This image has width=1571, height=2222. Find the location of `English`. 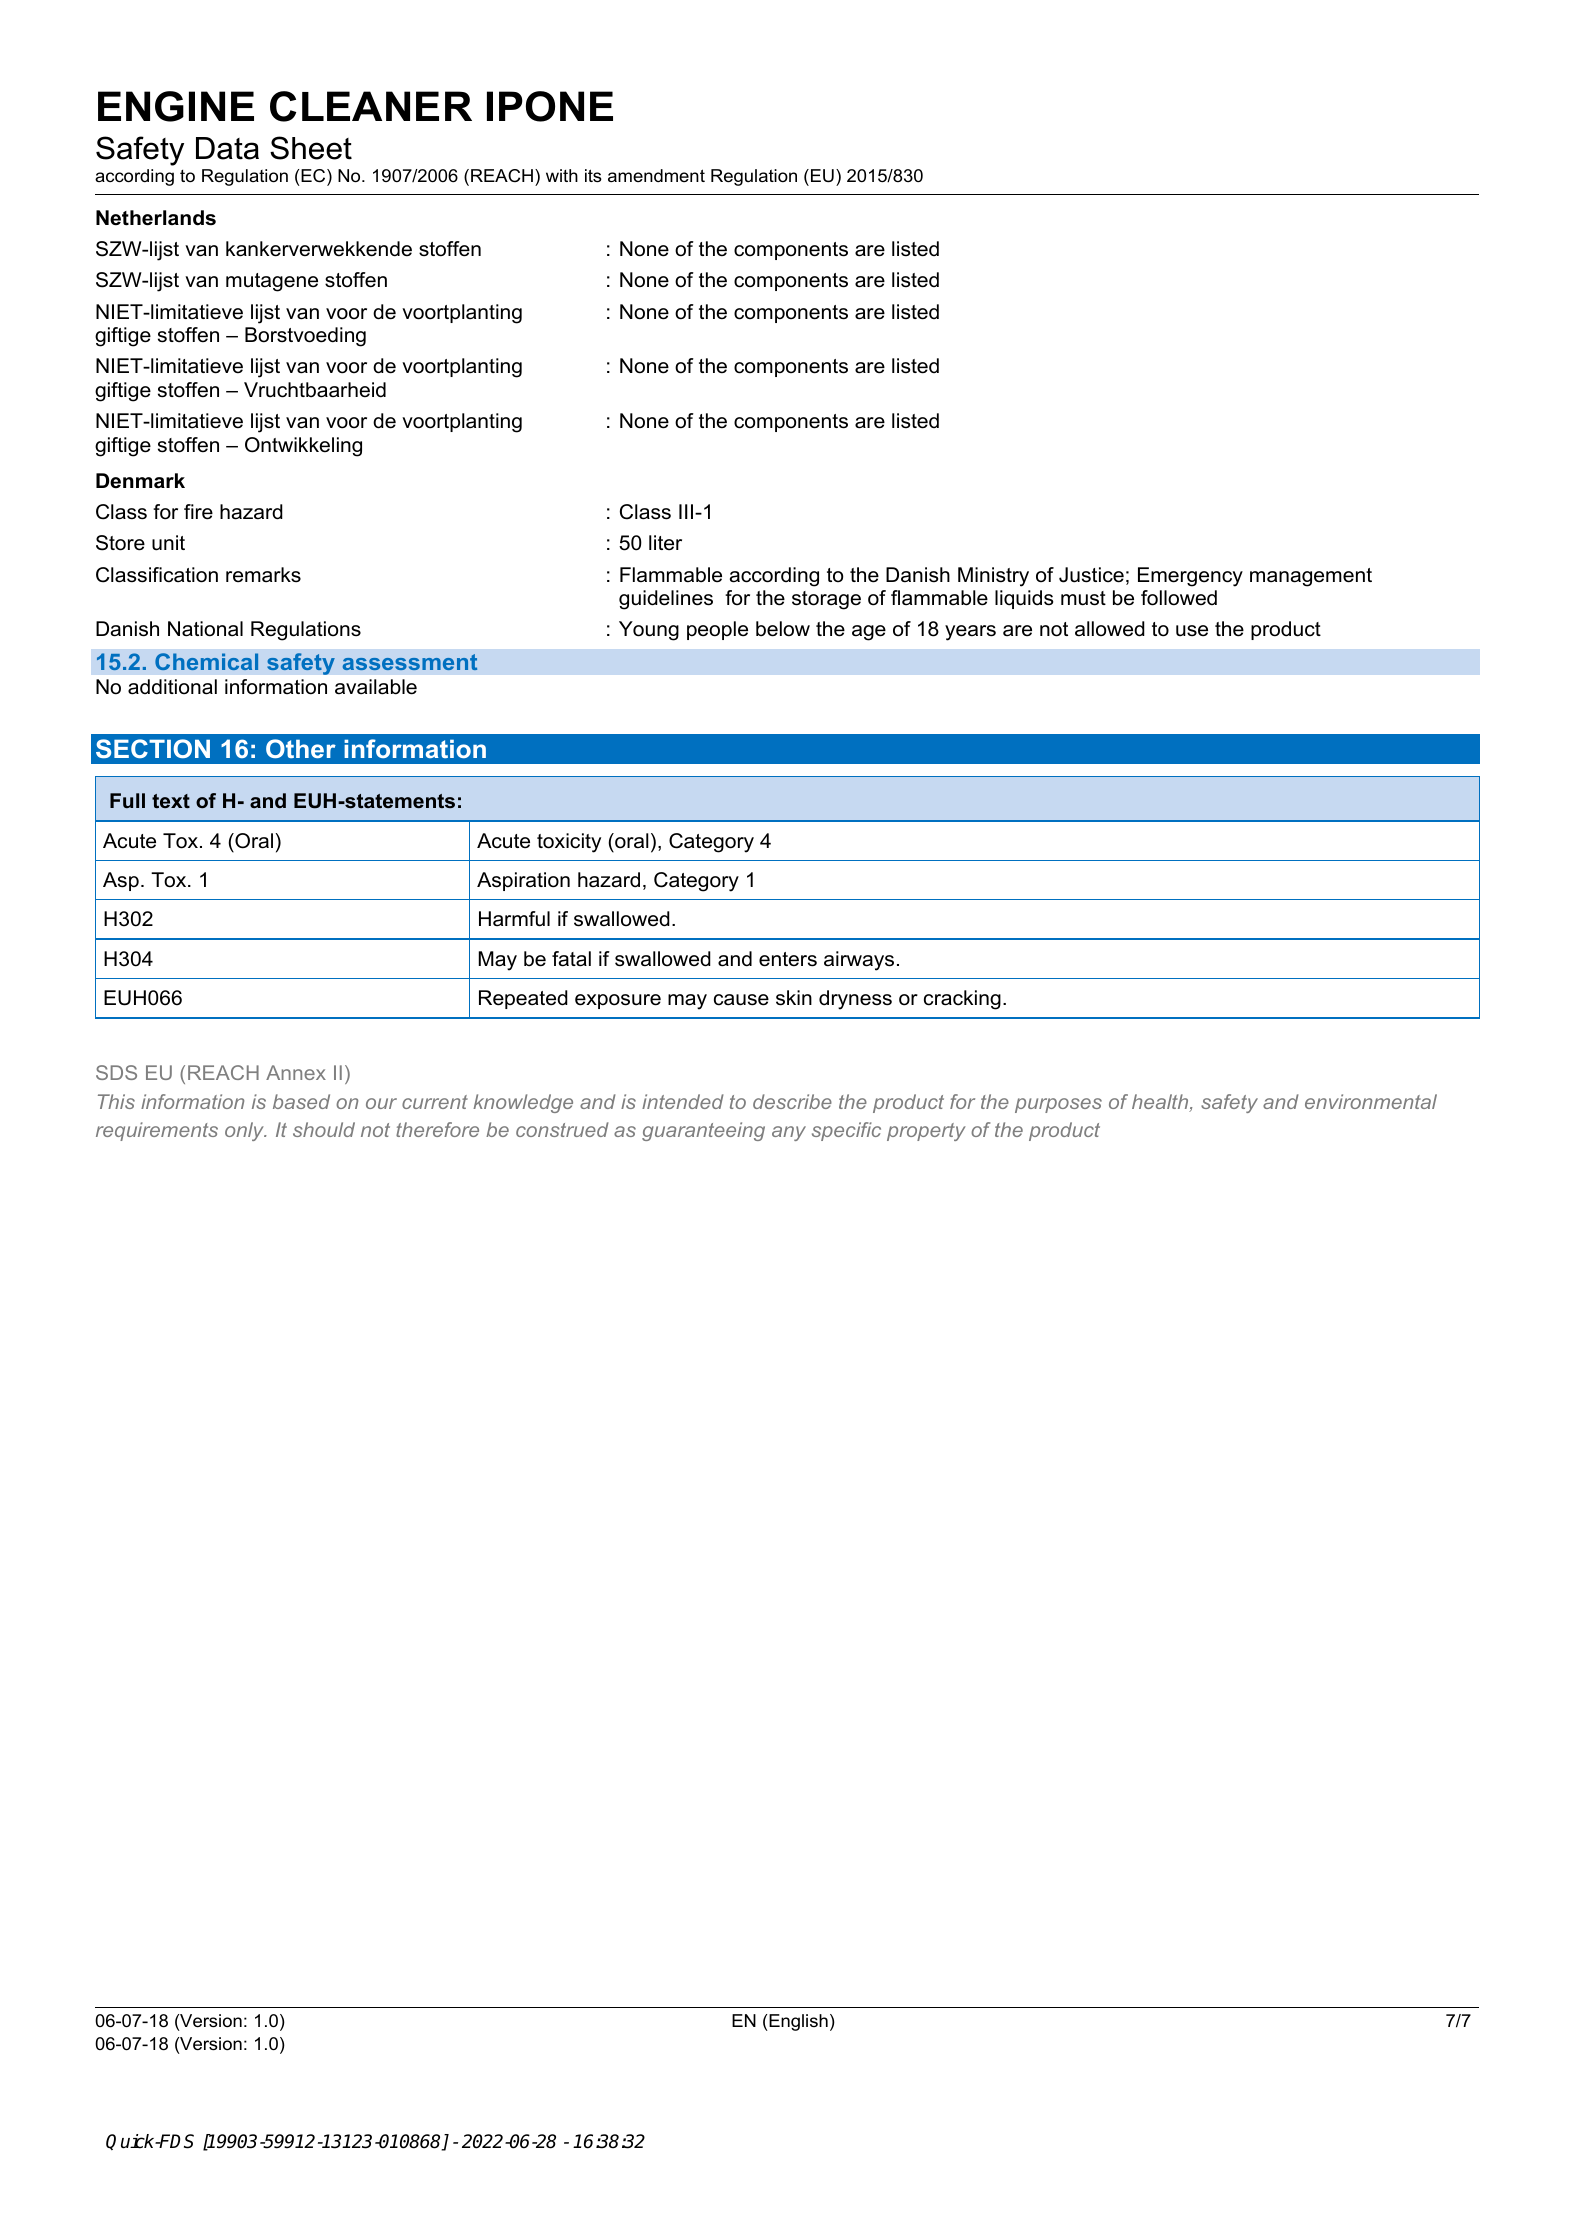

English is located at coordinates (797, 2022).
